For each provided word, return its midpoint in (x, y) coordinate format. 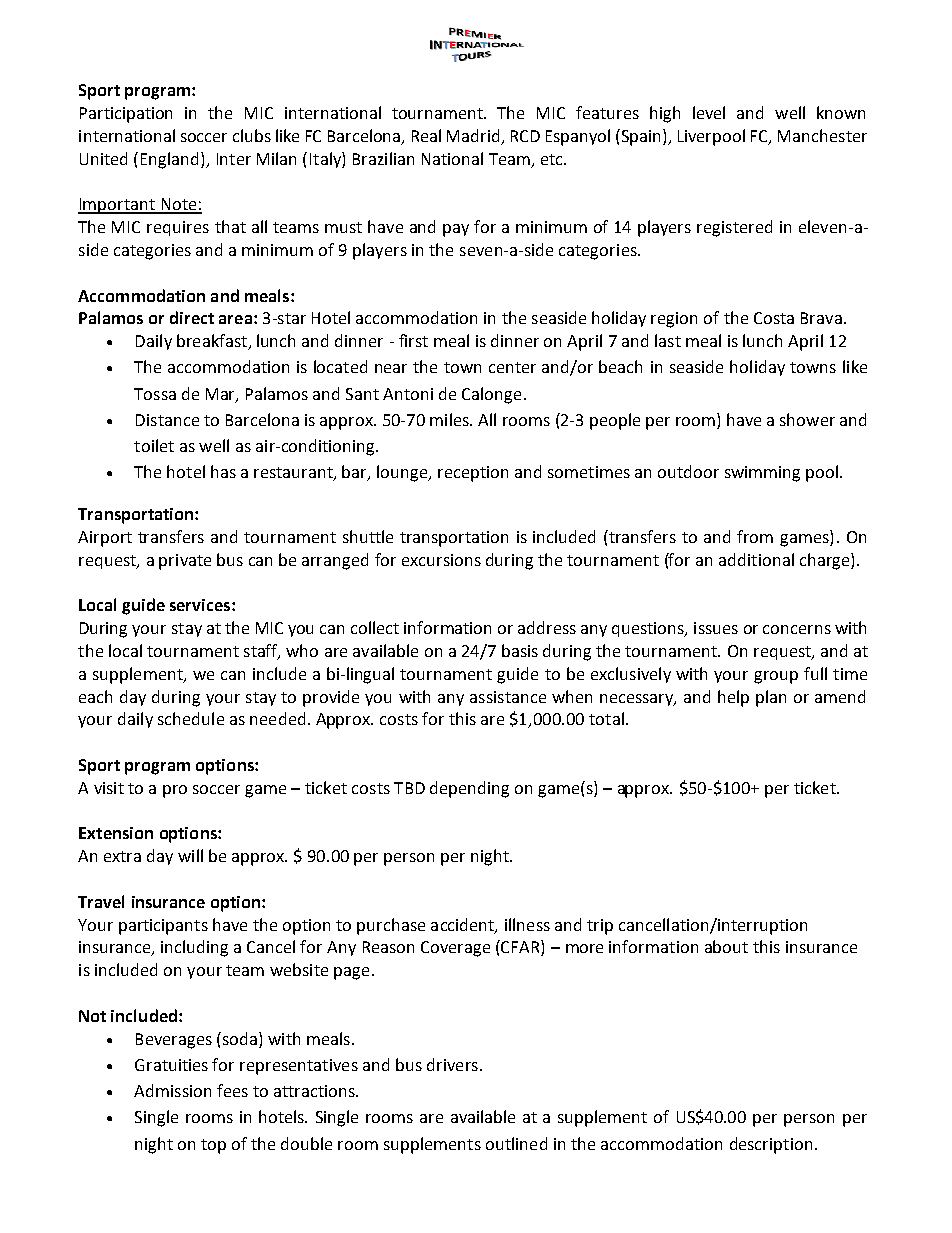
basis (520, 650)
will (190, 855)
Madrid (475, 136)
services (201, 605)
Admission (172, 1090)
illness (527, 924)
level (709, 112)
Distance (167, 420)
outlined (516, 1143)
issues (716, 628)
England (169, 160)
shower (807, 419)
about (726, 946)
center (512, 367)
